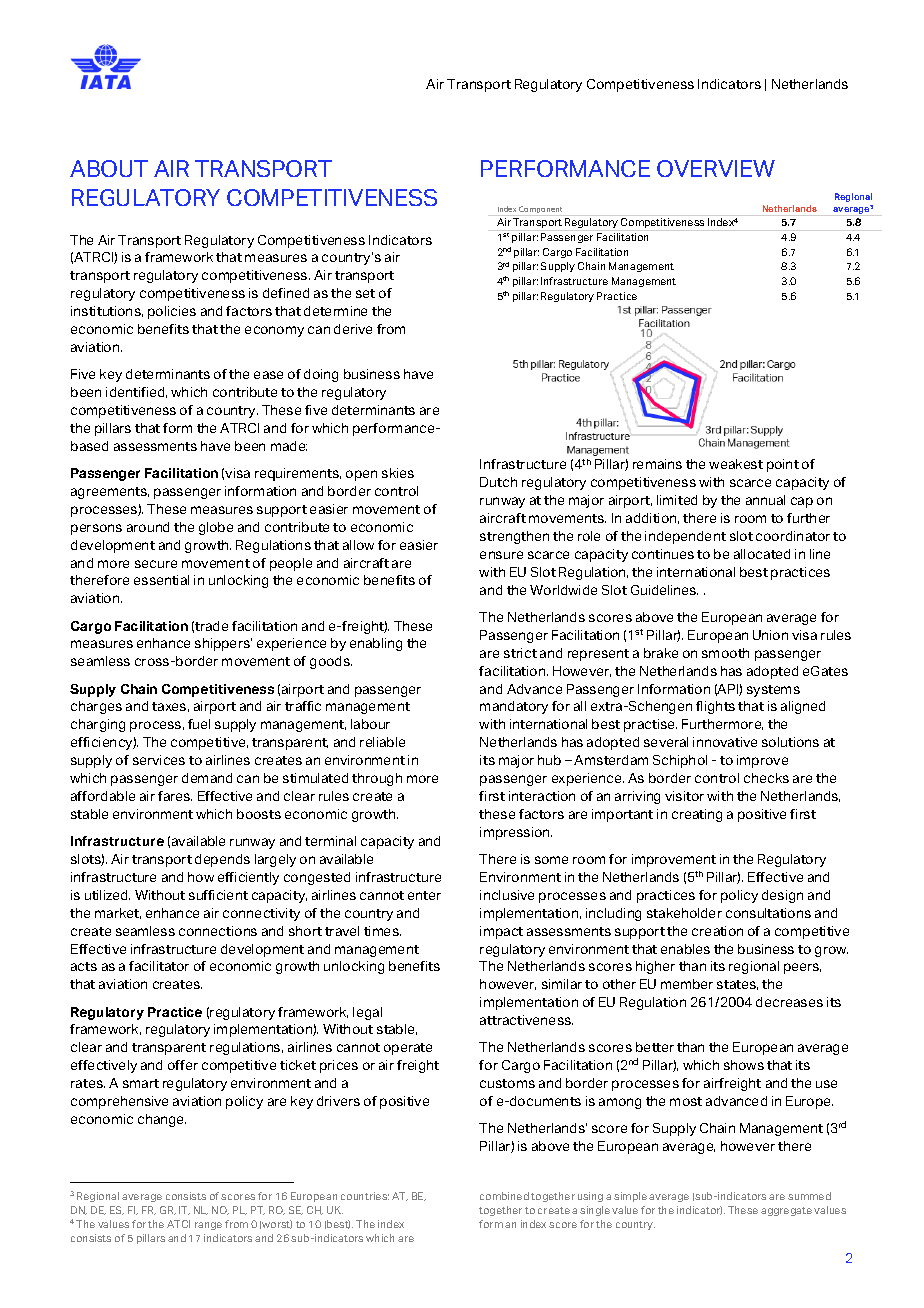 Image resolution: width=924 pixels, height=1308 pixels. What do you see at coordinates (542, 211) in the screenshot?
I see `Component` at bounding box center [542, 211].
